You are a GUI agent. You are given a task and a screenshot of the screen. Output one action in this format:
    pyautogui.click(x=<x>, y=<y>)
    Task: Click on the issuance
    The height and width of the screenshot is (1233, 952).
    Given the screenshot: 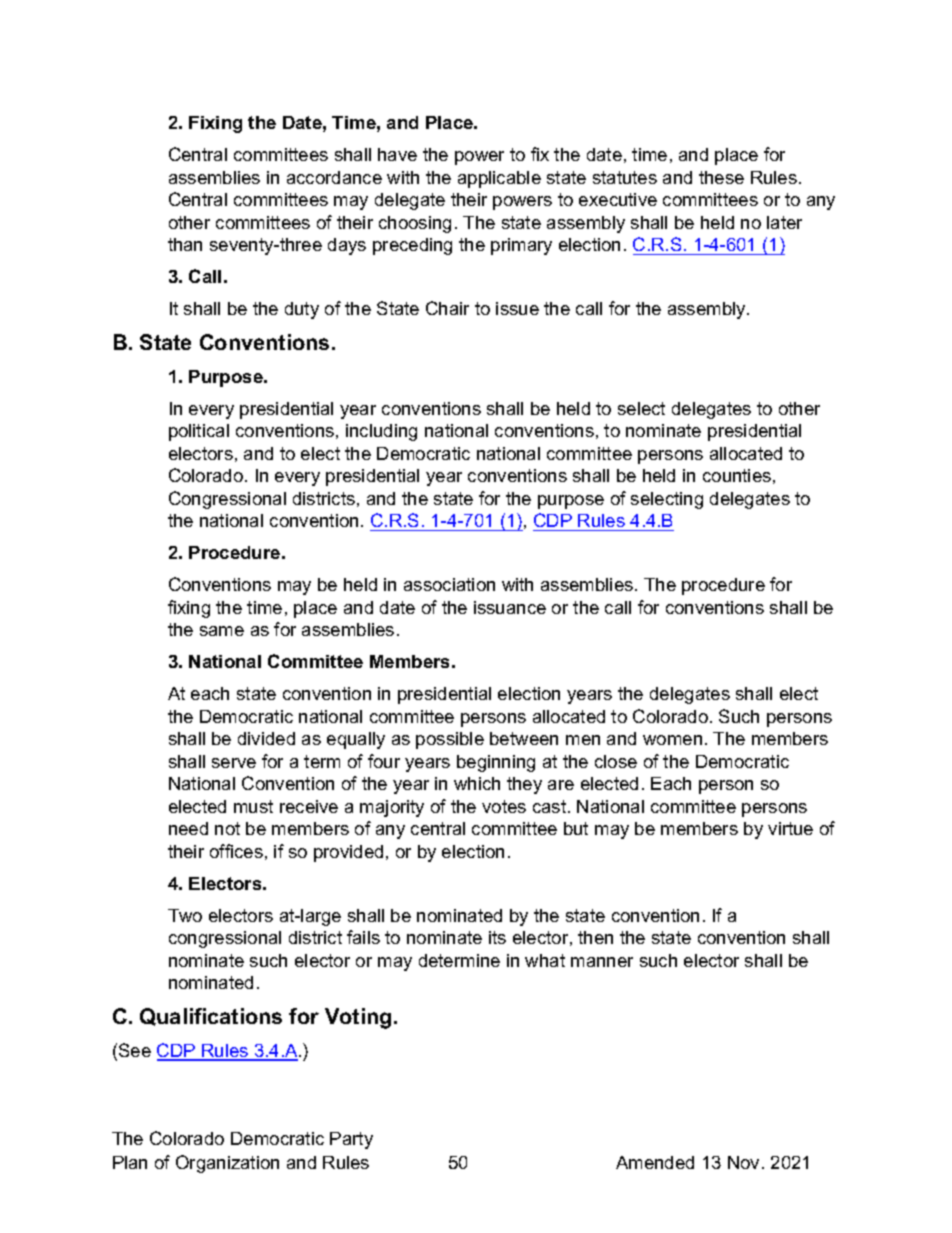 What is the action you would take?
    pyautogui.click(x=510, y=607)
